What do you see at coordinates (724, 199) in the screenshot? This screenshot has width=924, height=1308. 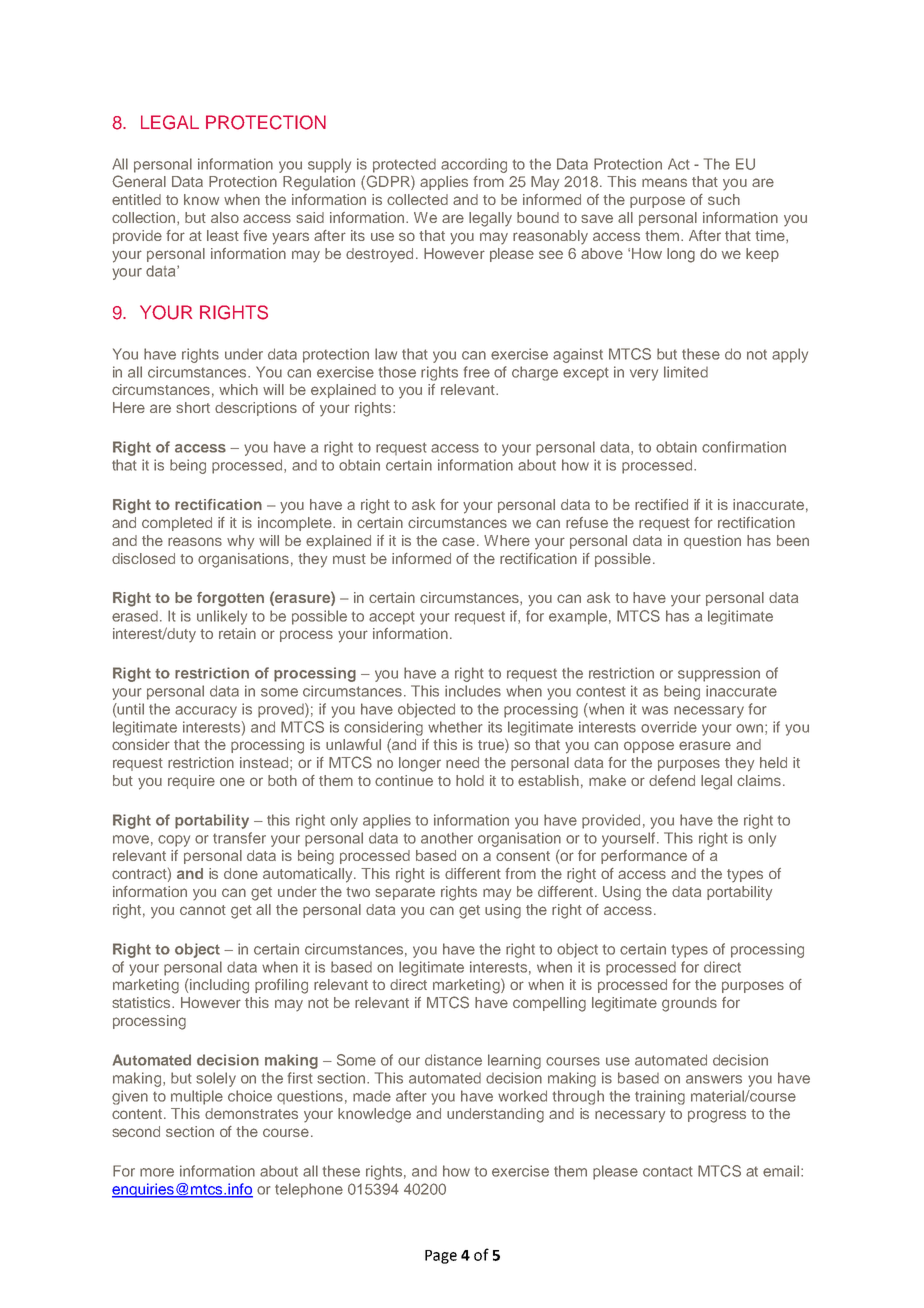 I see `such` at bounding box center [724, 199].
